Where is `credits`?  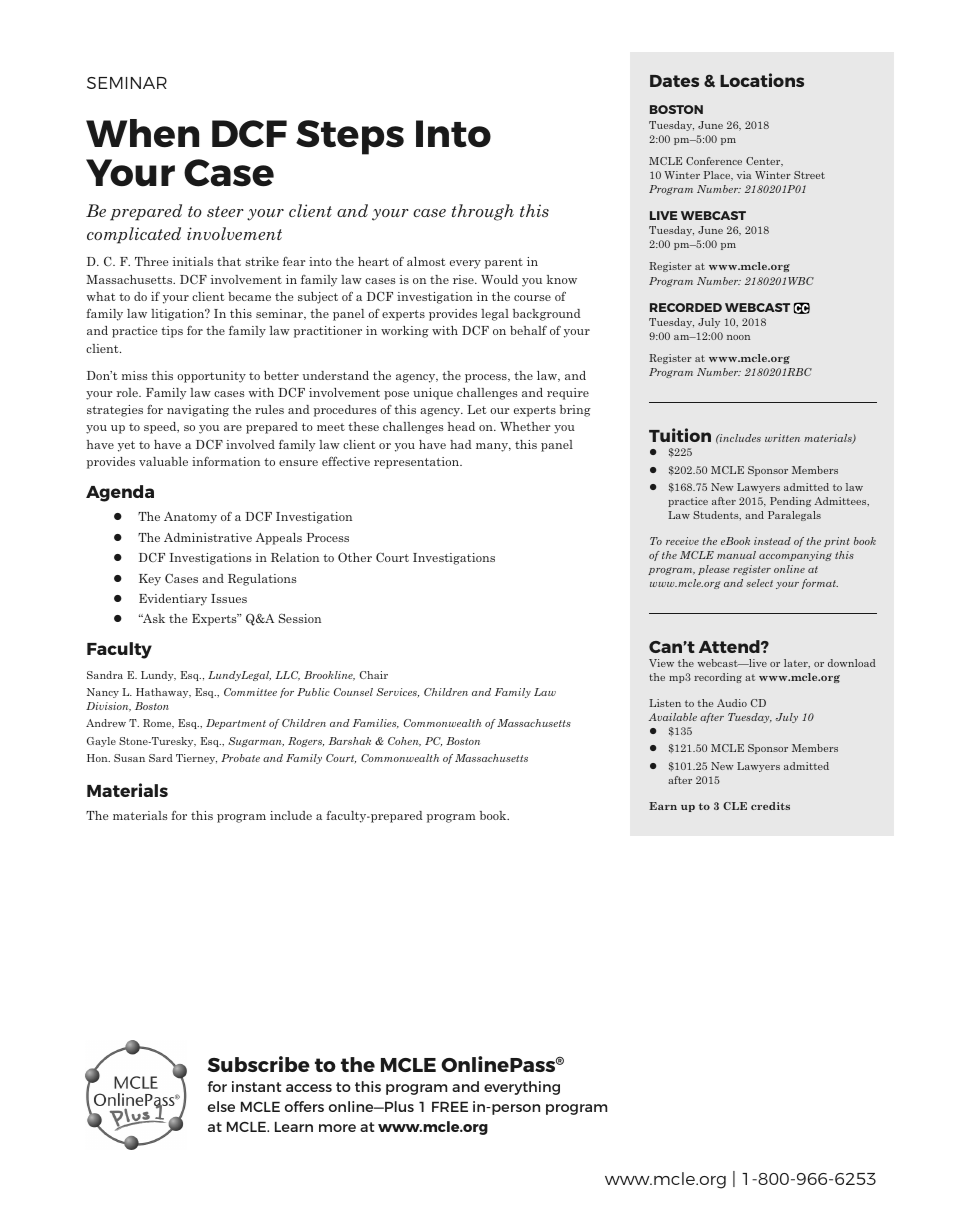 credits is located at coordinates (770, 806).
